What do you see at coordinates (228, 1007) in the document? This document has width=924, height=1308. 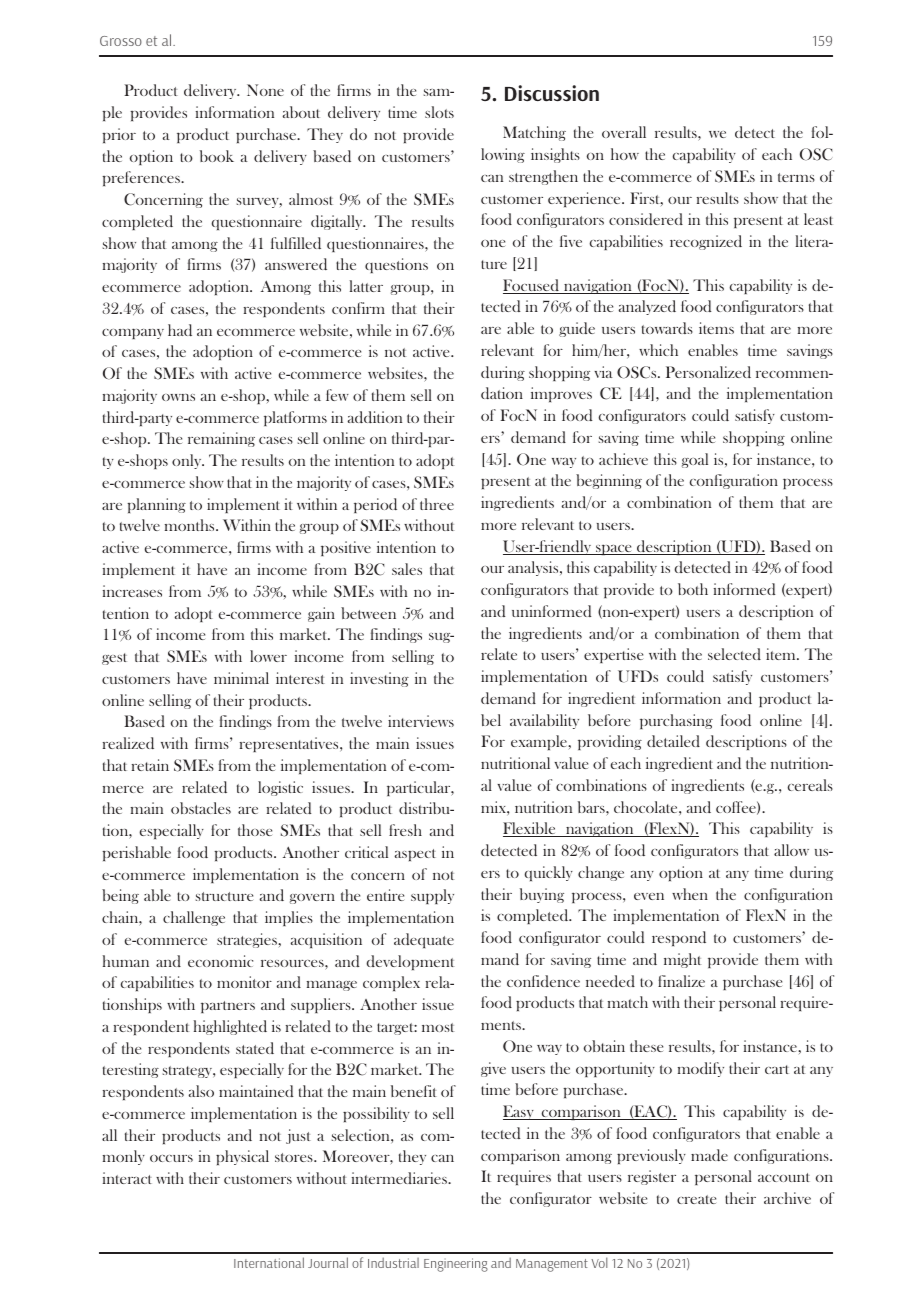 I see `partners` at bounding box center [228, 1007].
